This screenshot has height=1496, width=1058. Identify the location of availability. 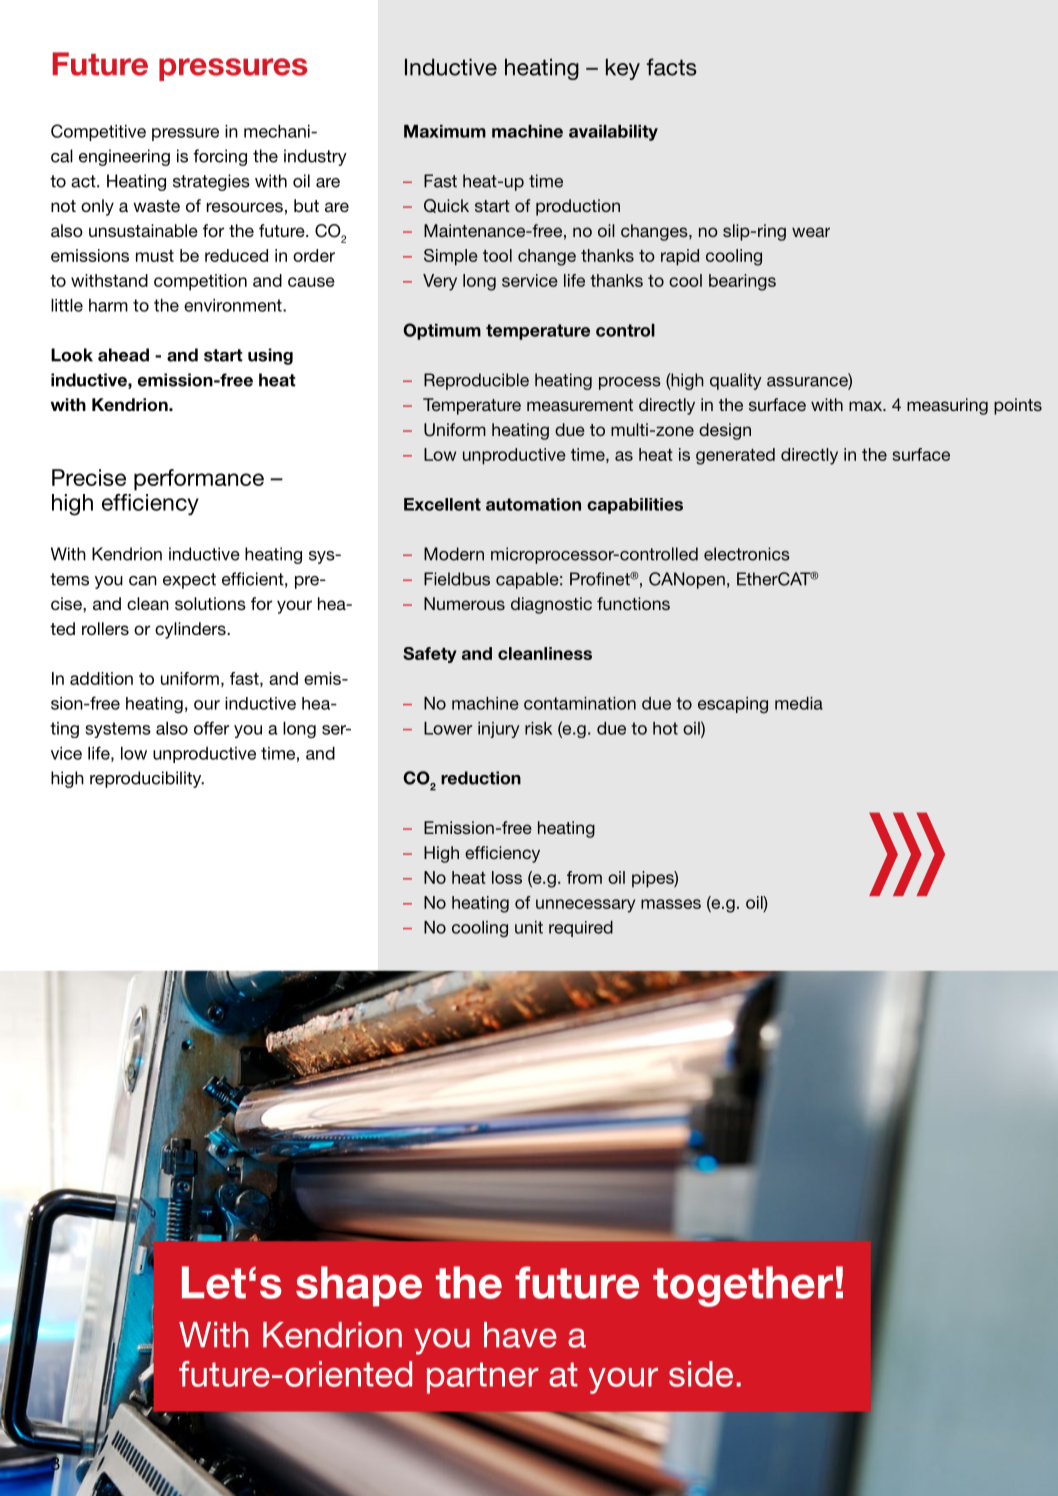
(613, 133).
